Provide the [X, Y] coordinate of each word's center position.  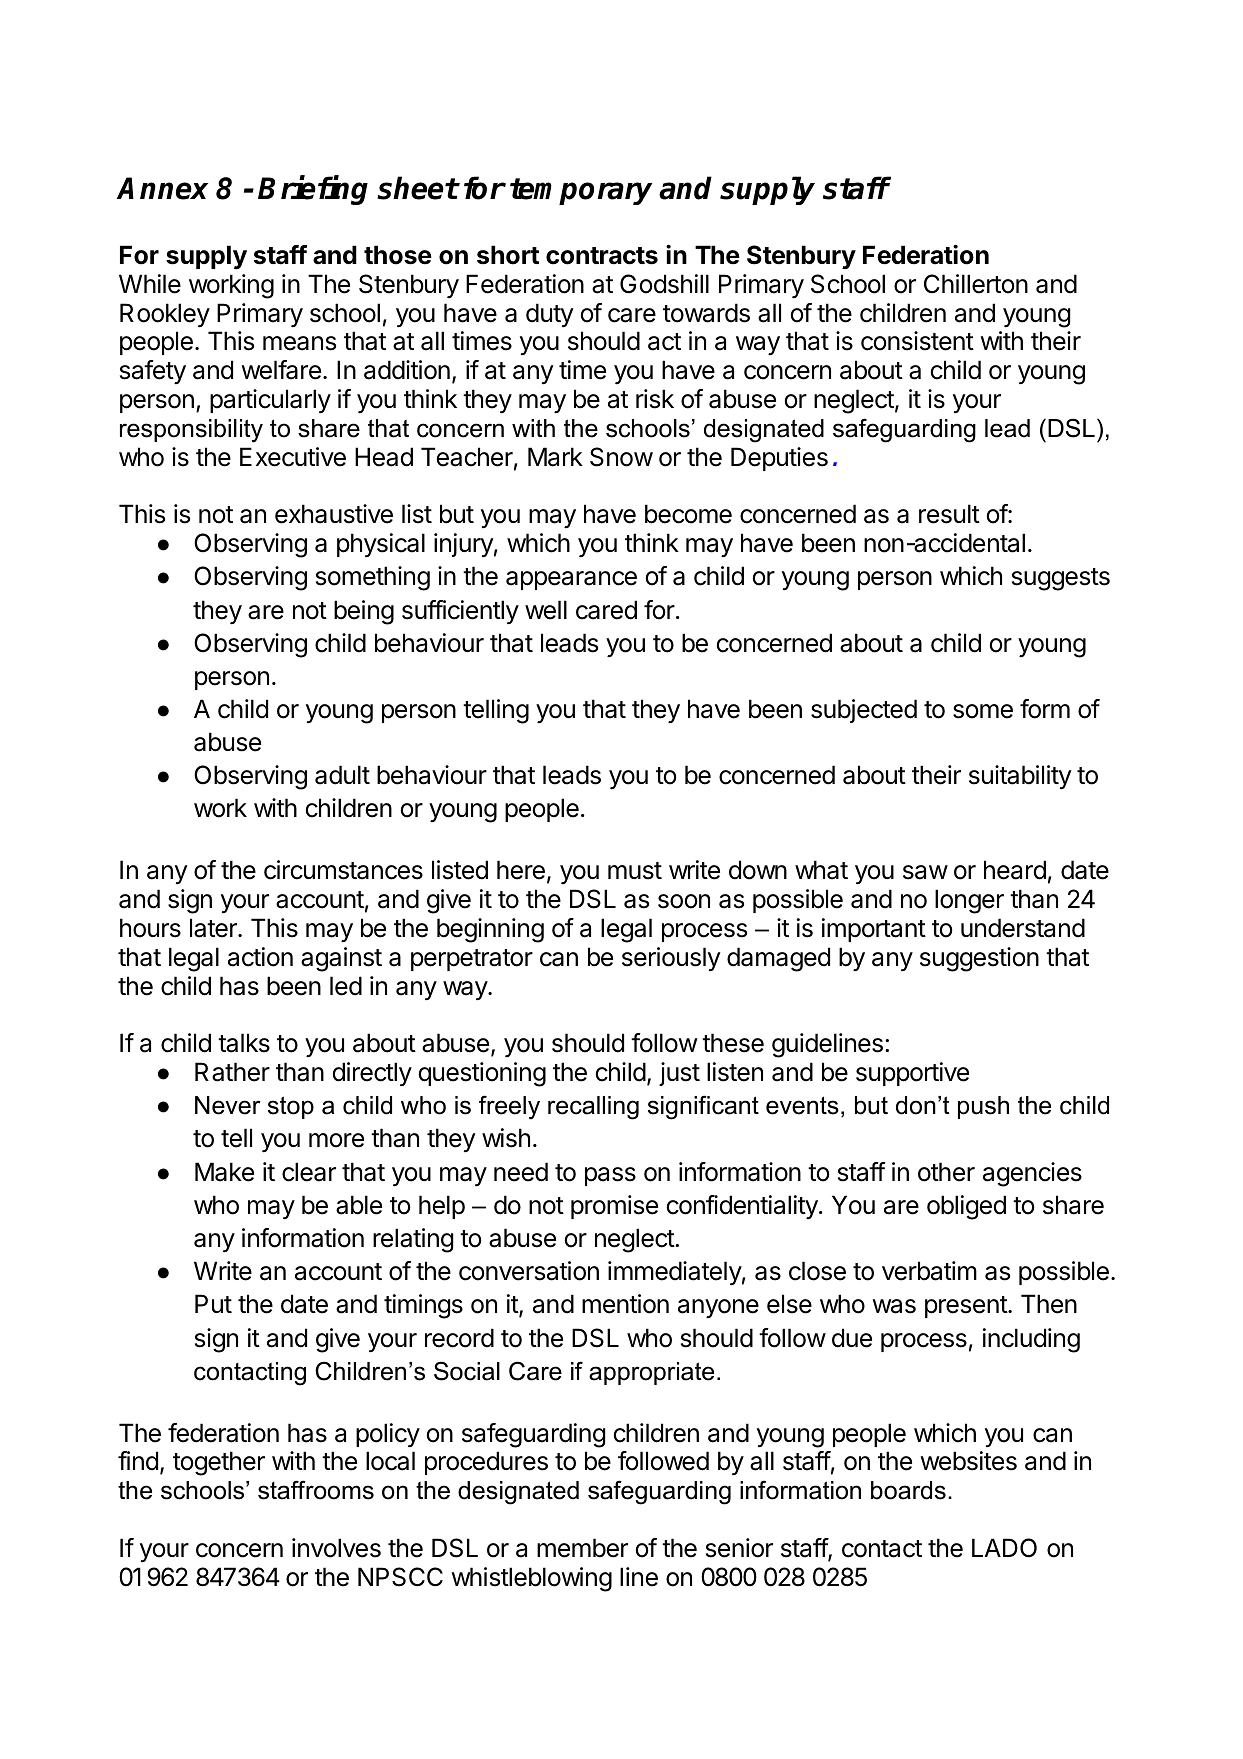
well [546, 610]
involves [336, 1548]
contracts [602, 256]
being [364, 612]
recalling [593, 1108]
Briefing [313, 190]
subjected [864, 711]
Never [228, 1105]
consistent [917, 341]
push [983, 1107]
